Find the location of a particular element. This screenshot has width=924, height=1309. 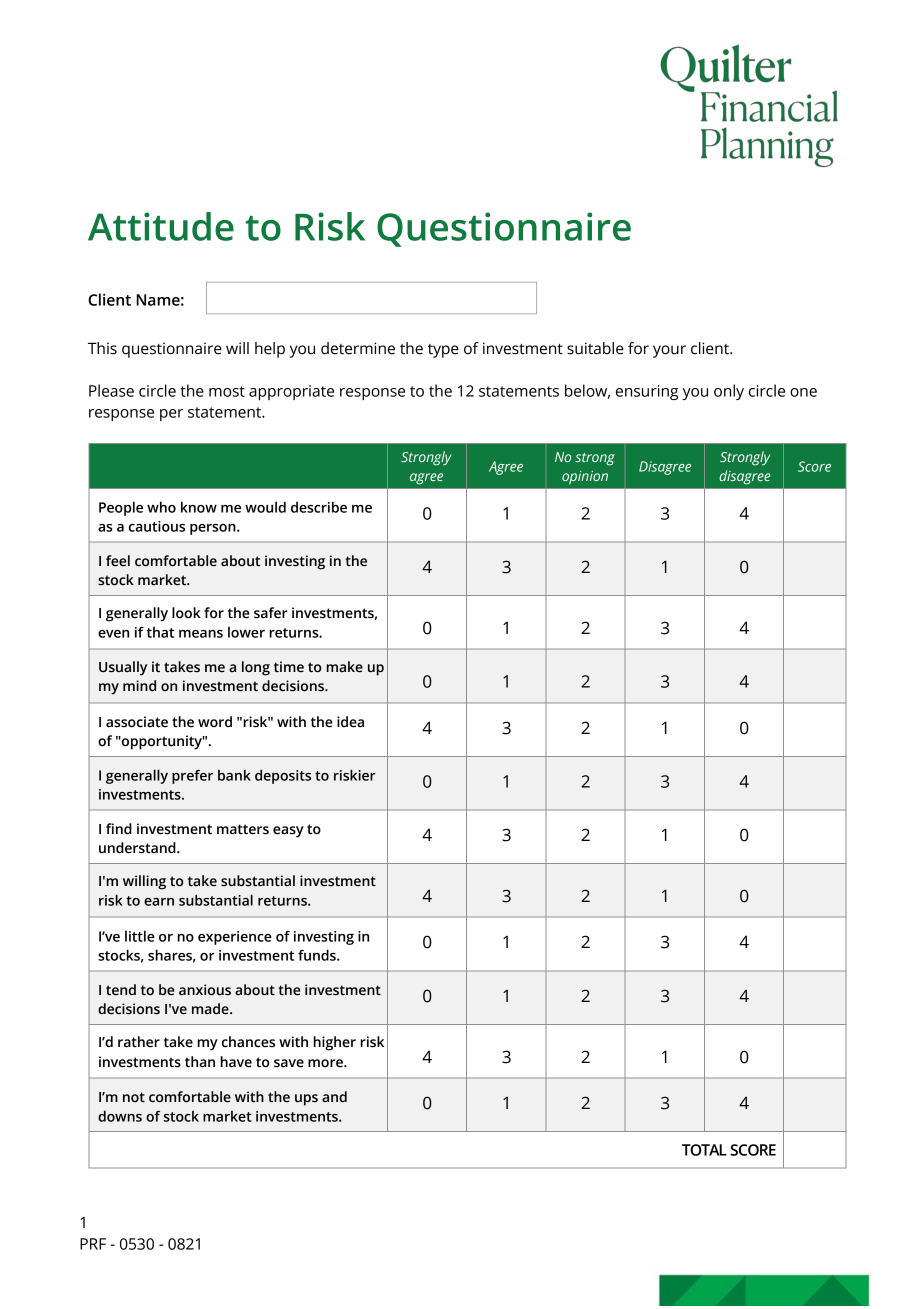

describe is located at coordinates (319, 507).
